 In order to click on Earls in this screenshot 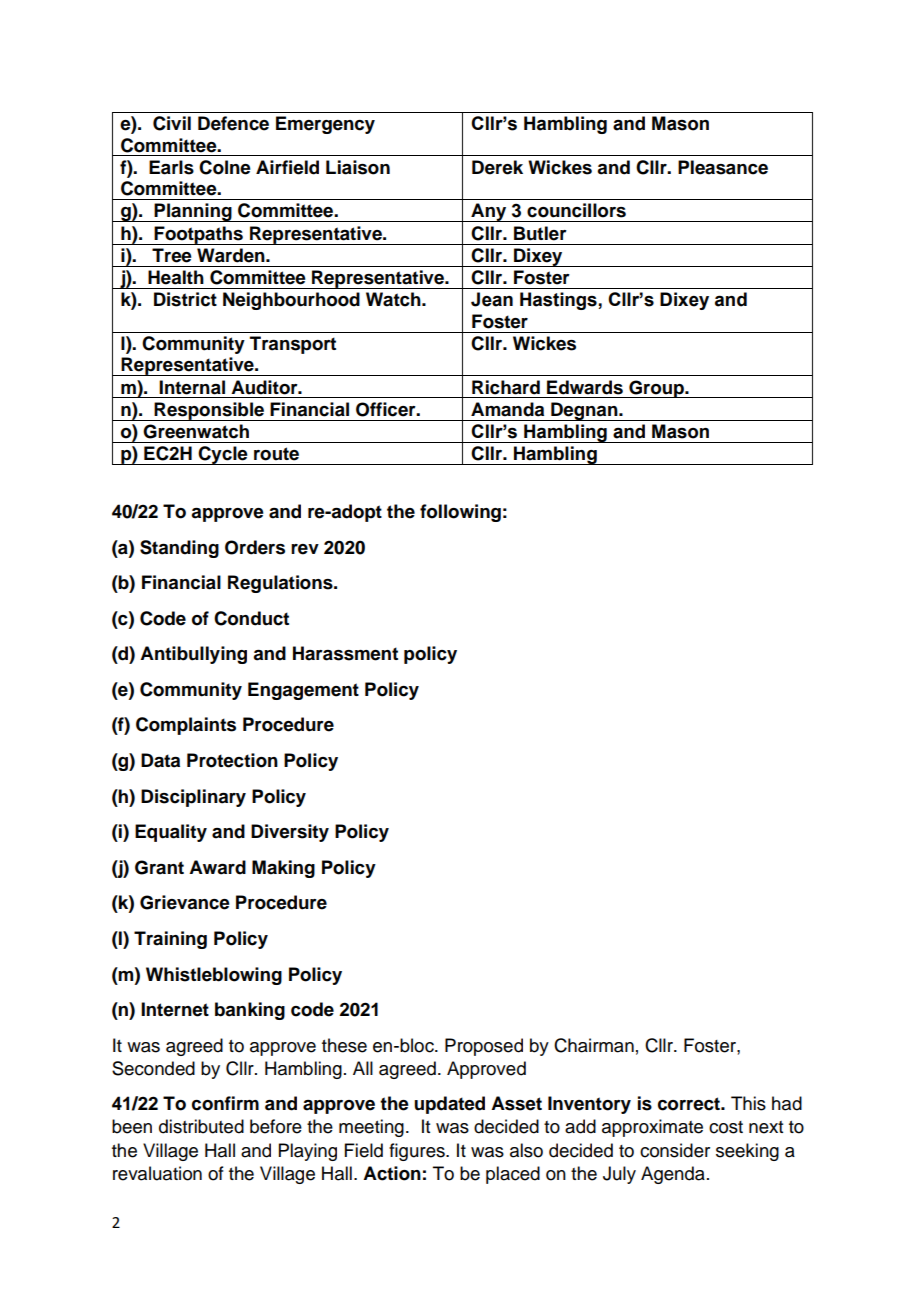, I will do `click(171, 167)`.
